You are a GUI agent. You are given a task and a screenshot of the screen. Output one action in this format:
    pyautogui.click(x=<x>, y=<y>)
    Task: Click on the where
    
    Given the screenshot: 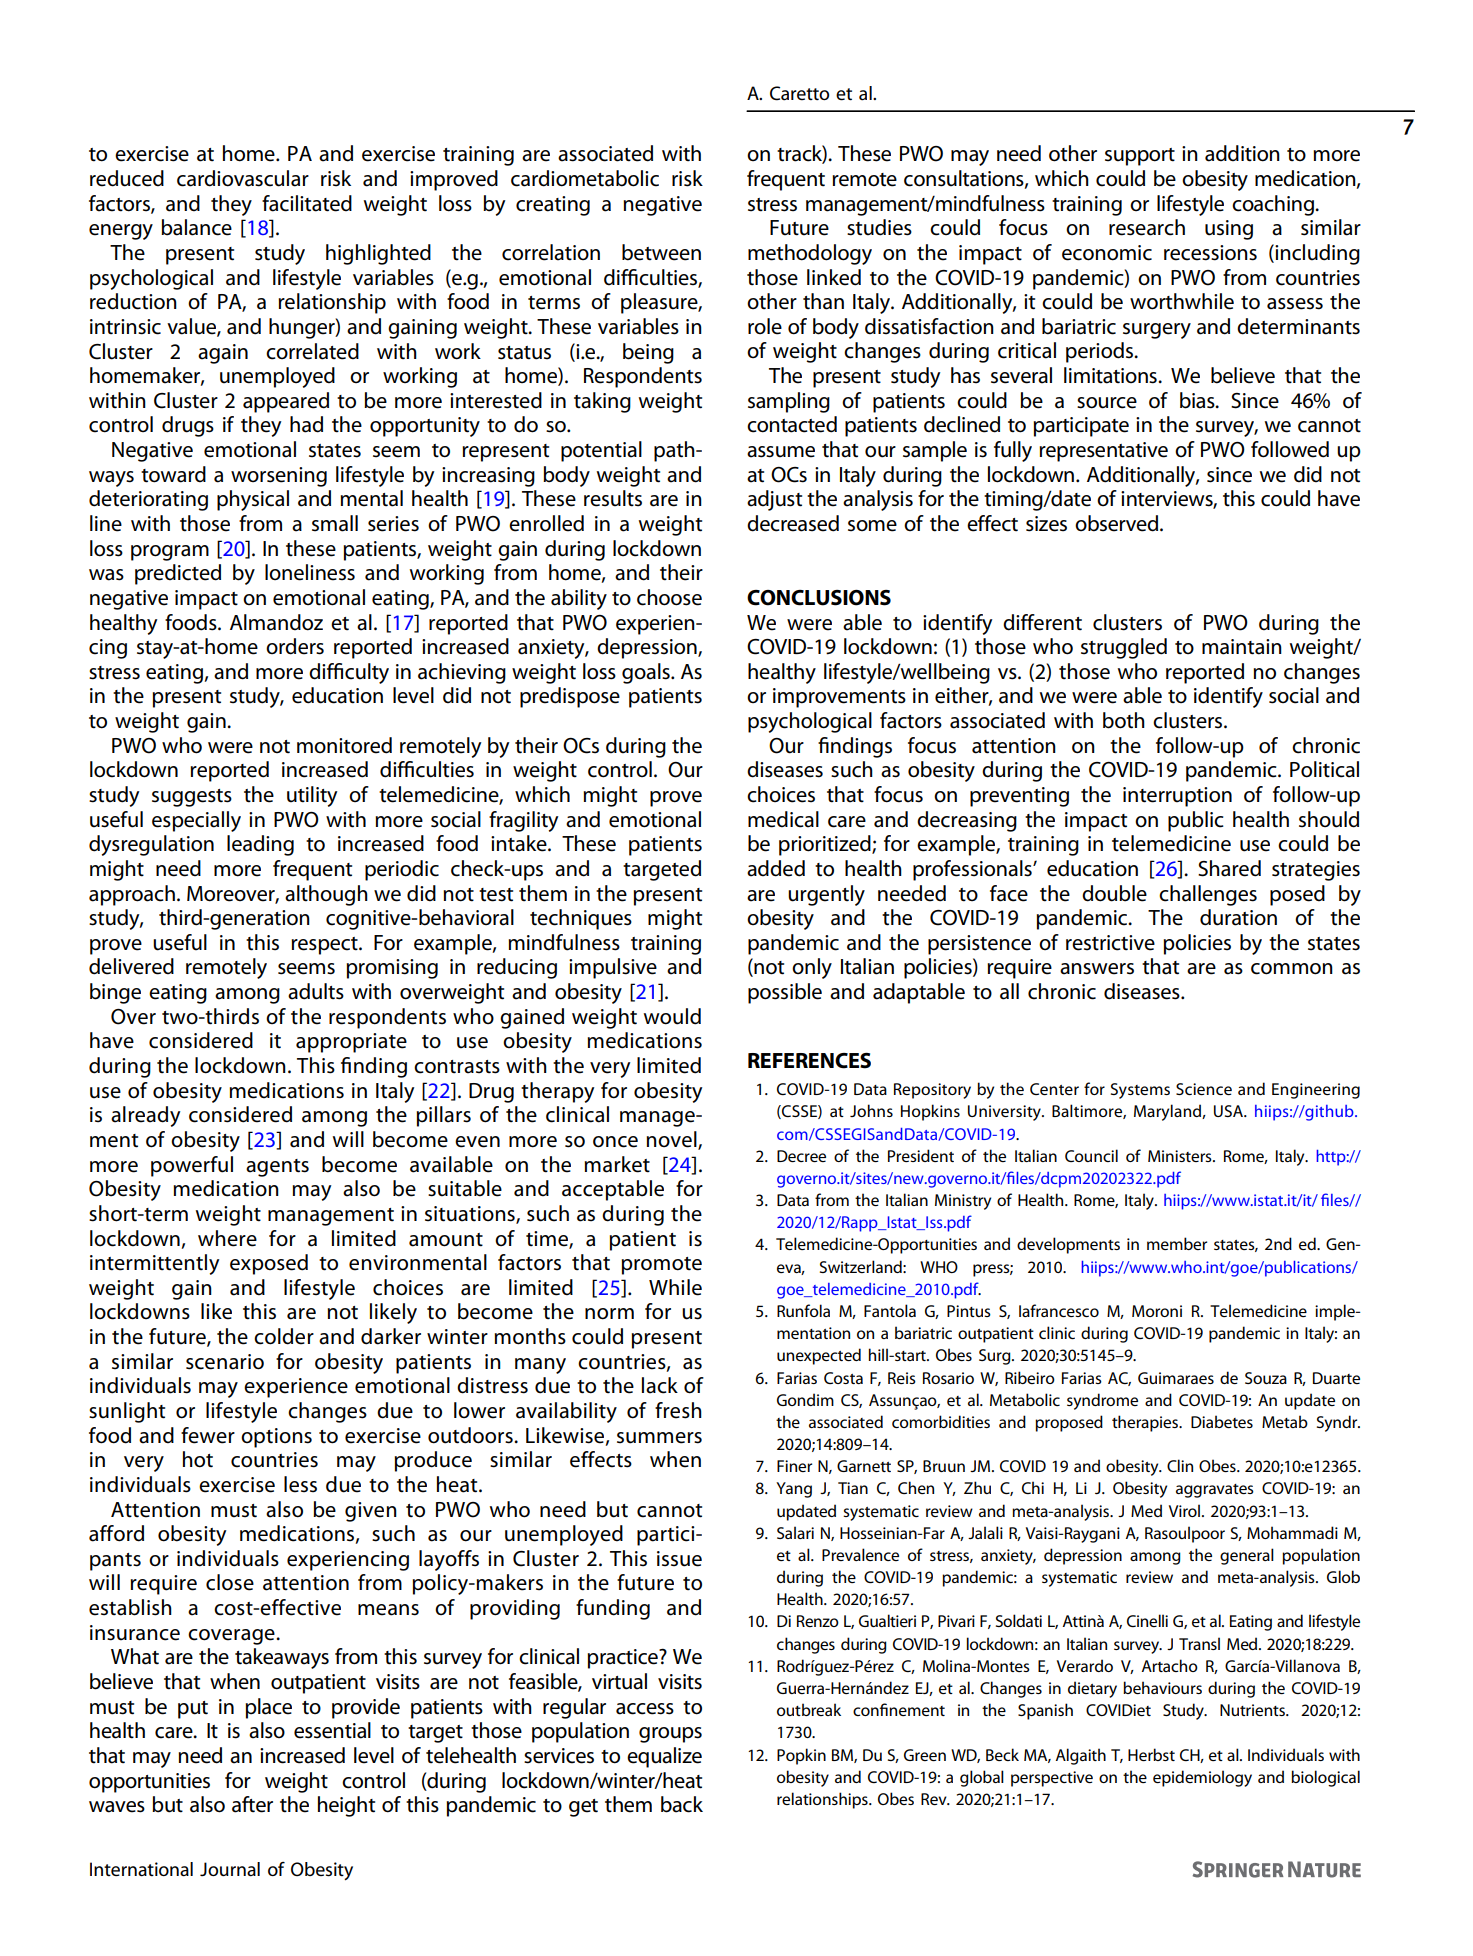 What is the action you would take?
    pyautogui.click(x=227, y=1238)
